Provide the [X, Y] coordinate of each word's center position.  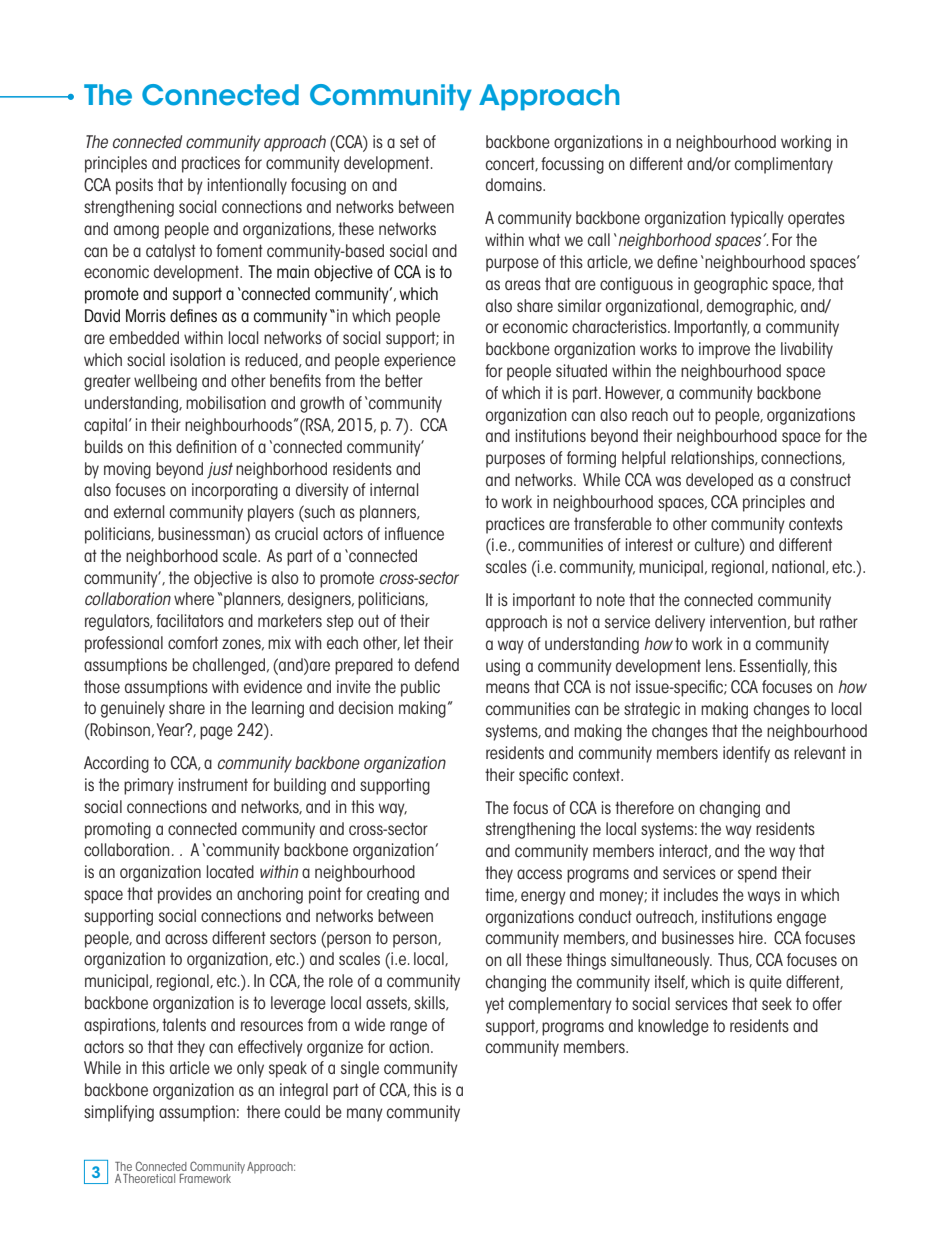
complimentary [784, 165]
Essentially [775, 667]
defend [437, 664]
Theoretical [149, 1178]
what [544, 239]
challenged [229, 666]
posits [134, 186]
